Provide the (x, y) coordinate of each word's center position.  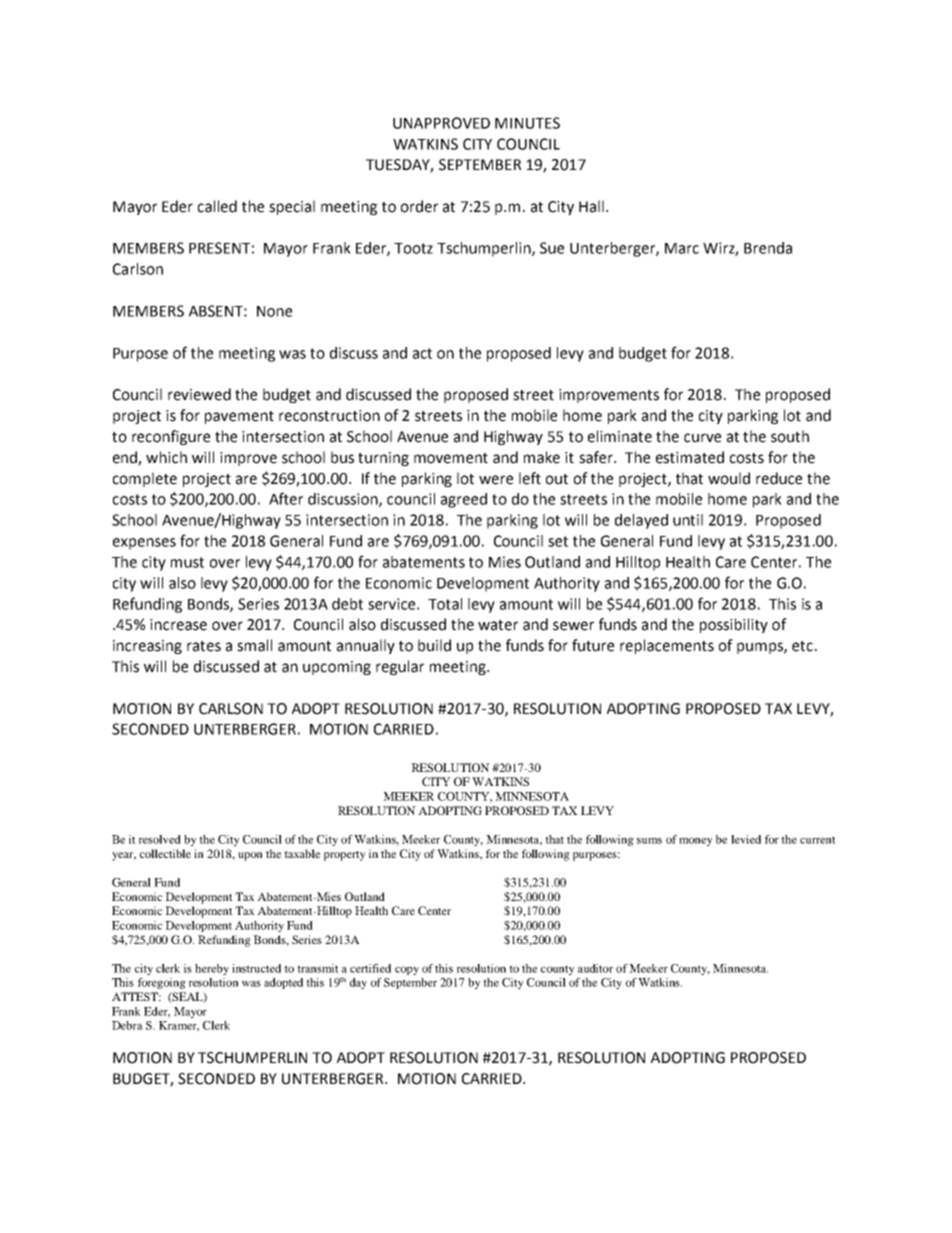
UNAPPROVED (441, 123)
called (217, 206)
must (187, 562)
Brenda (768, 248)
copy (407, 970)
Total (445, 604)
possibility (734, 625)
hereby (212, 969)
